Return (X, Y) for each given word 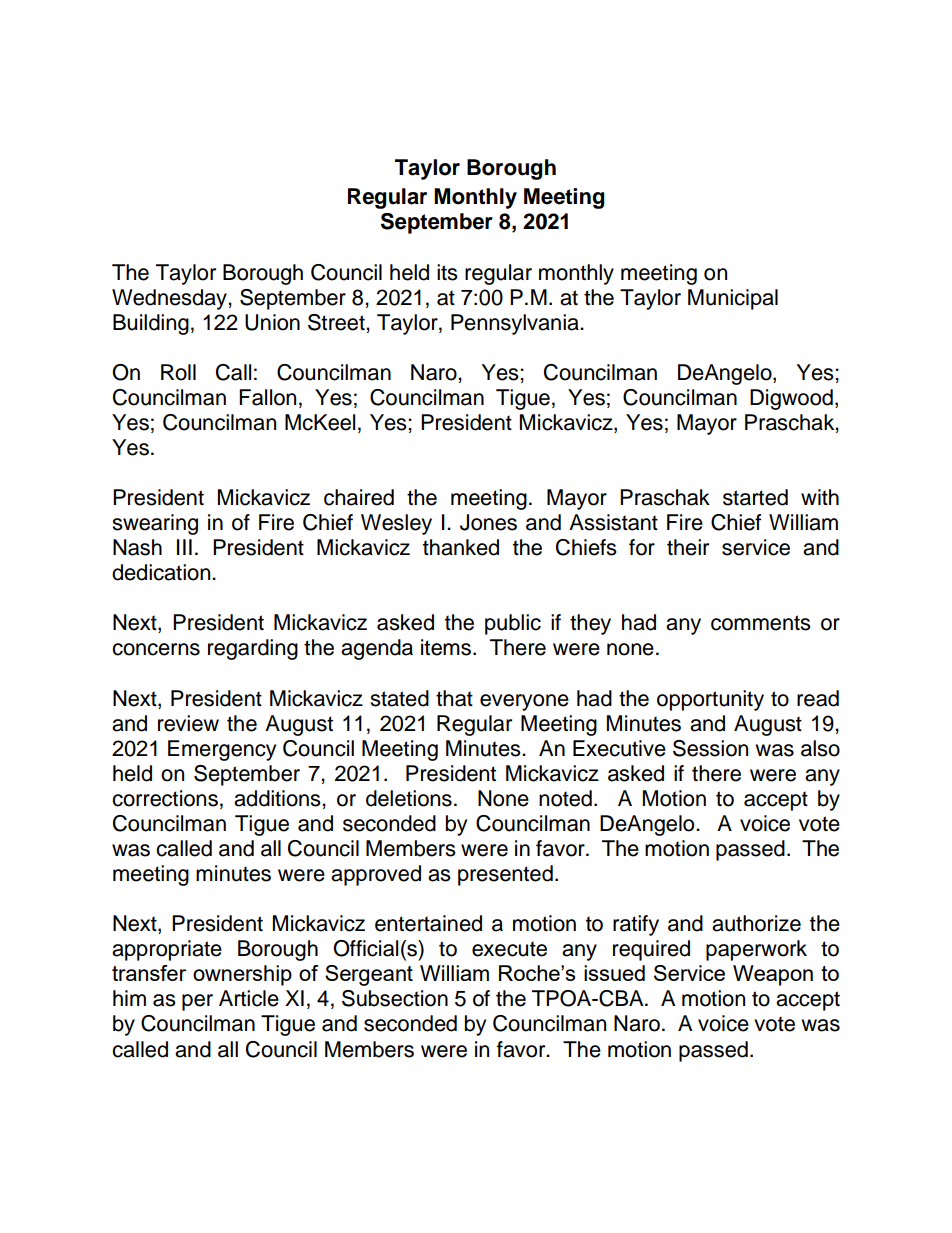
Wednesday (170, 299)
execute (509, 949)
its (447, 272)
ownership (242, 975)
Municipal (733, 299)
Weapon (773, 975)
